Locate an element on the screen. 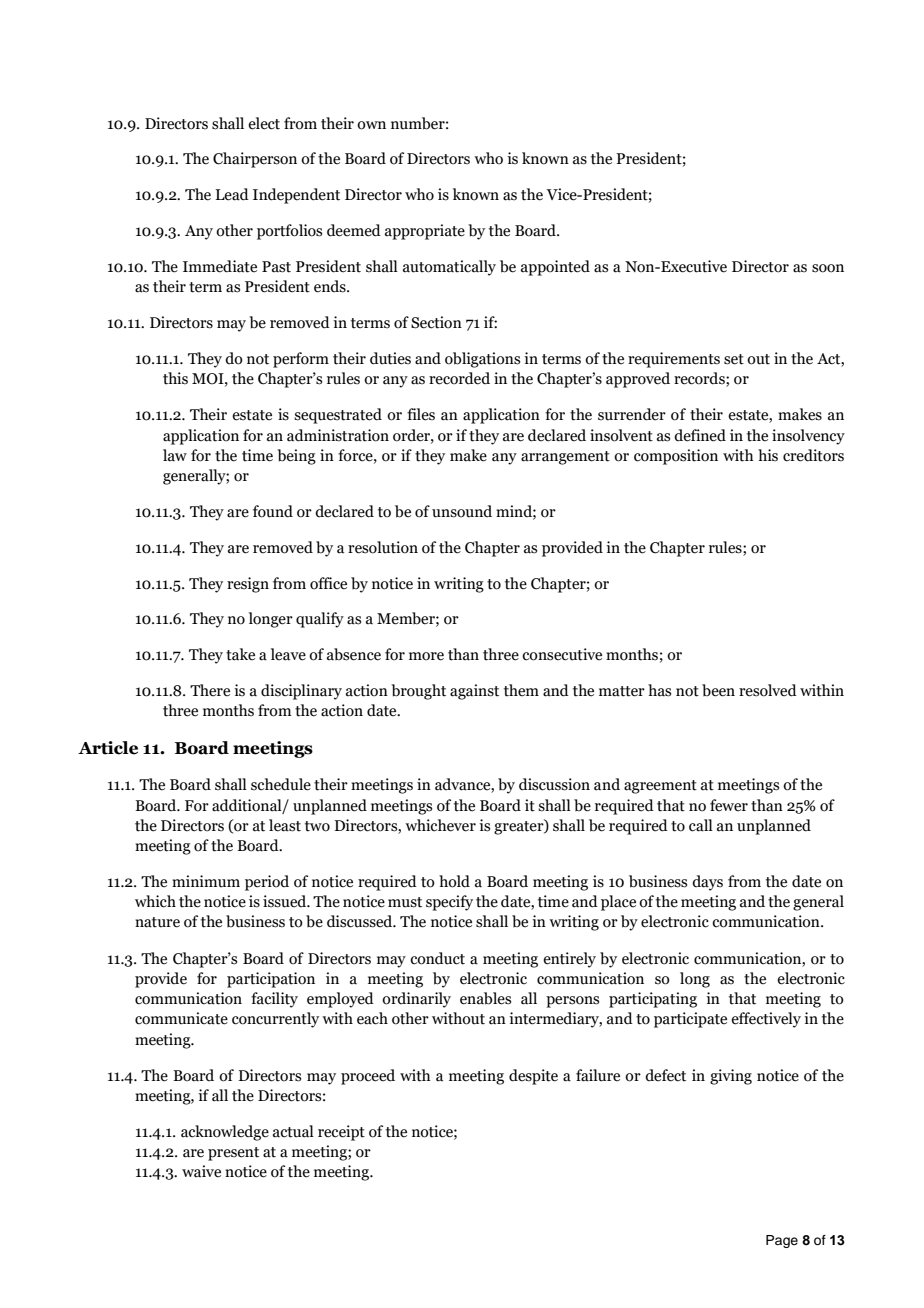 The width and height of the screenshot is (924, 1308). files is located at coordinates (421, 414).
